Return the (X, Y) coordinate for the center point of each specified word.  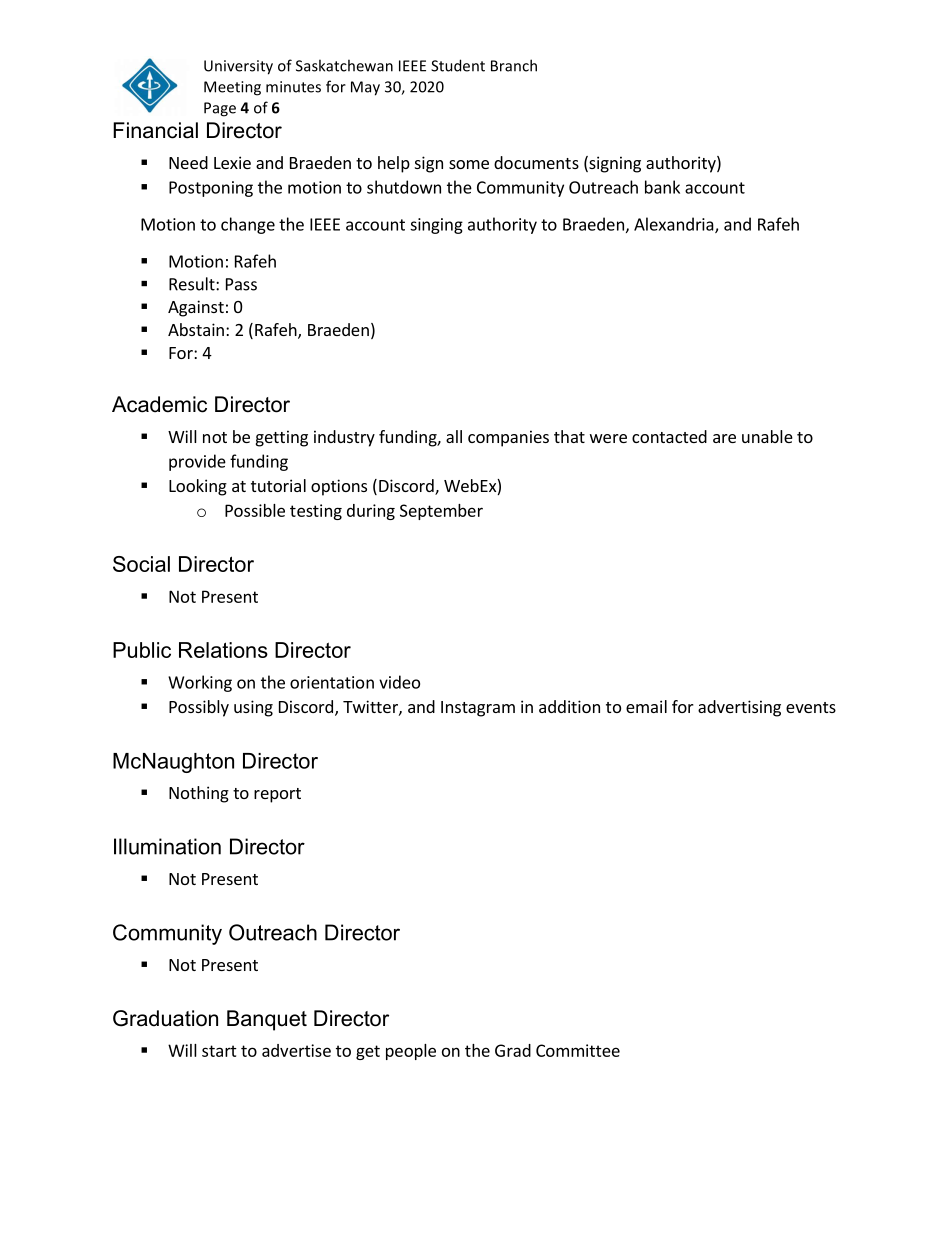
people (411, 1052)
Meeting (232, 88)
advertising (739, 708)
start (219, 1051)
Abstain (196, 329)
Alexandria (675, 225)
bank (662, 187)
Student (458, 65)
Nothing (199, 794)
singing (436, 226)
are (724, 438)
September (441, 512)
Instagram (478, 709)
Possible (255, 510)
